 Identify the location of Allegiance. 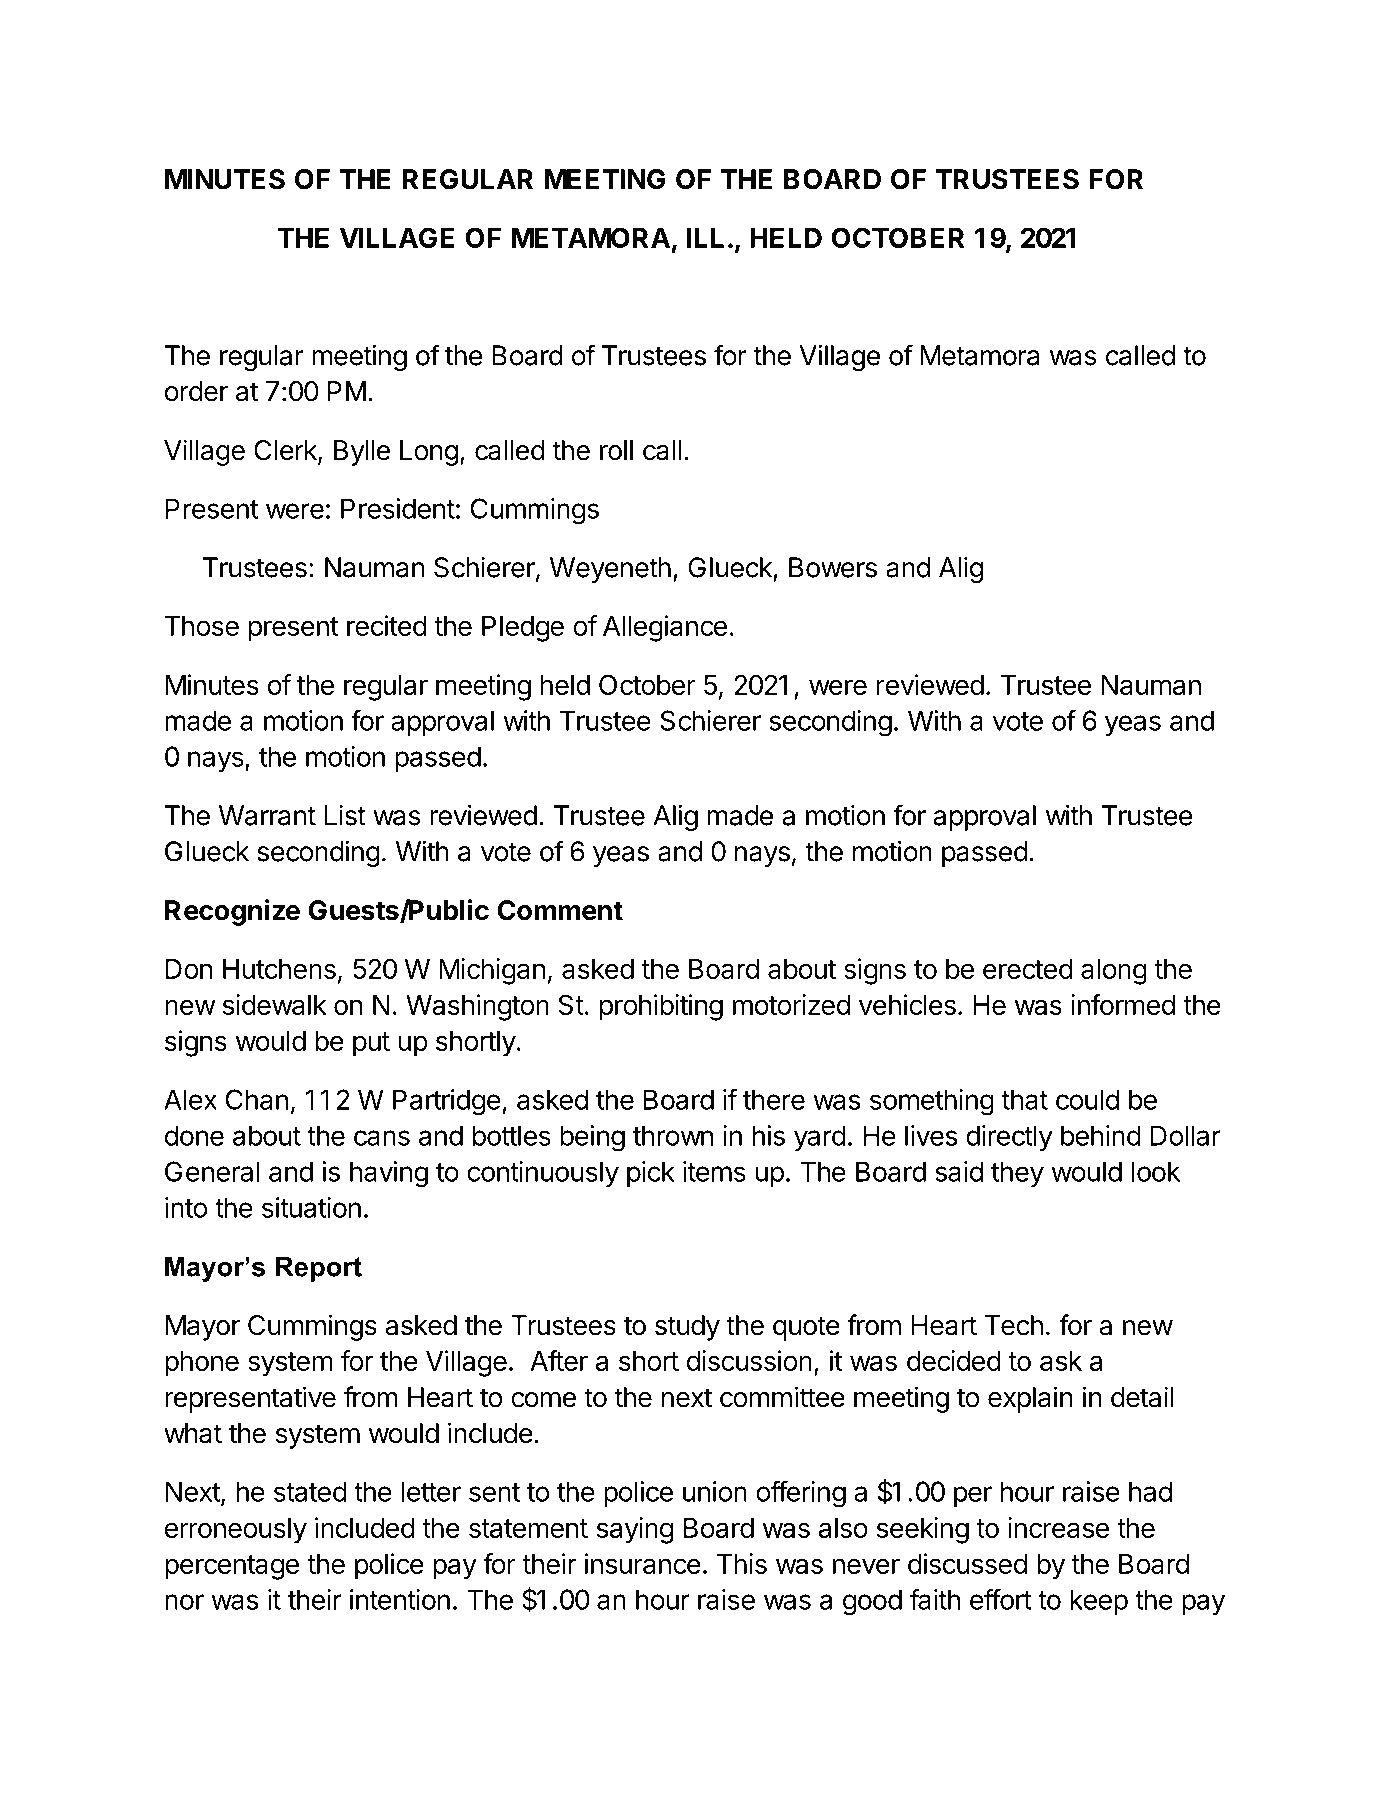
(665, 628).
